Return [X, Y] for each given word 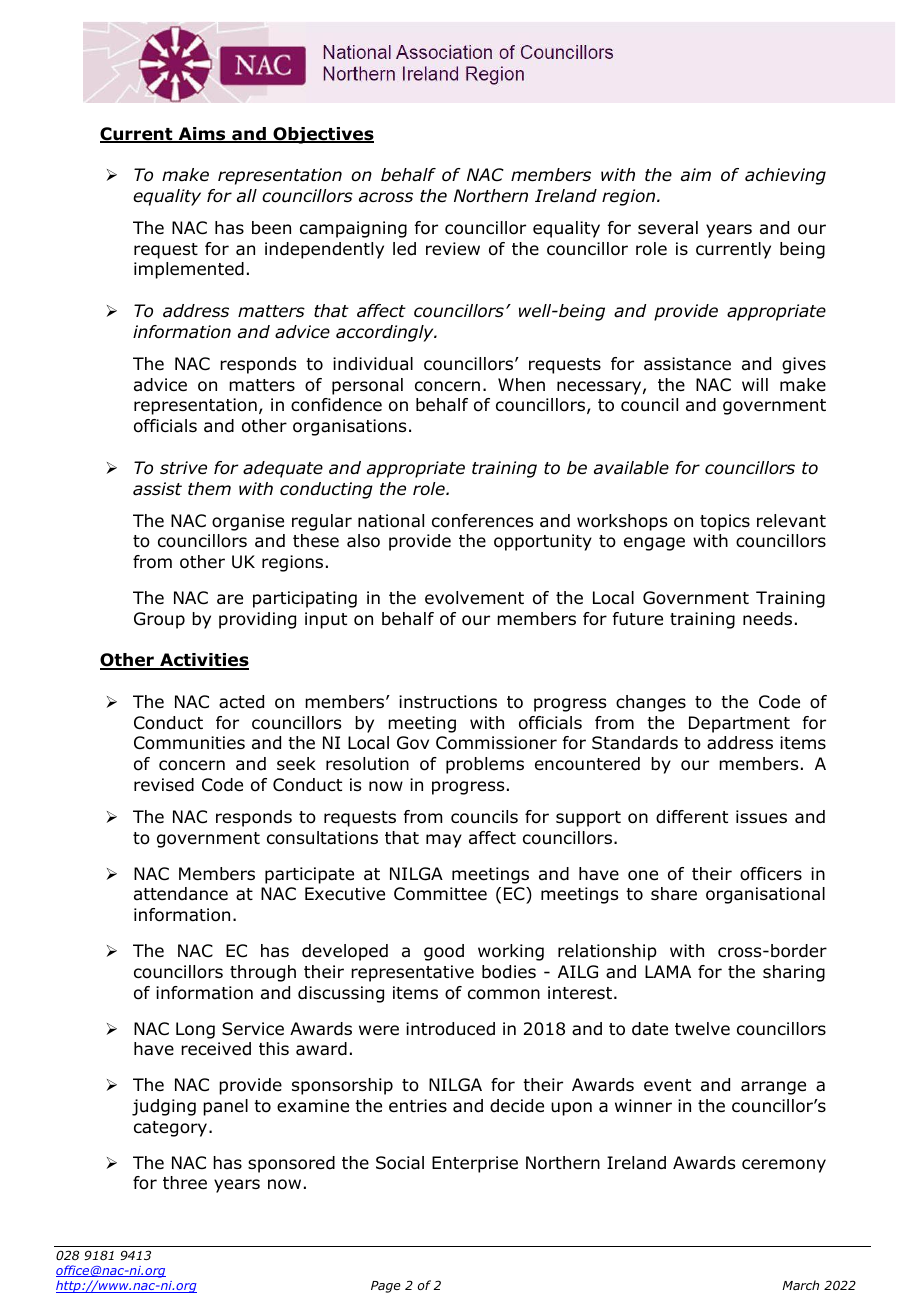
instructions [448, 702]
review [453, 249]
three [185, 1182]
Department [739, 724]
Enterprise [475, 1164]
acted [241, 702]
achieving [785, 176]
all [247, 196]
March [800, 1285]
